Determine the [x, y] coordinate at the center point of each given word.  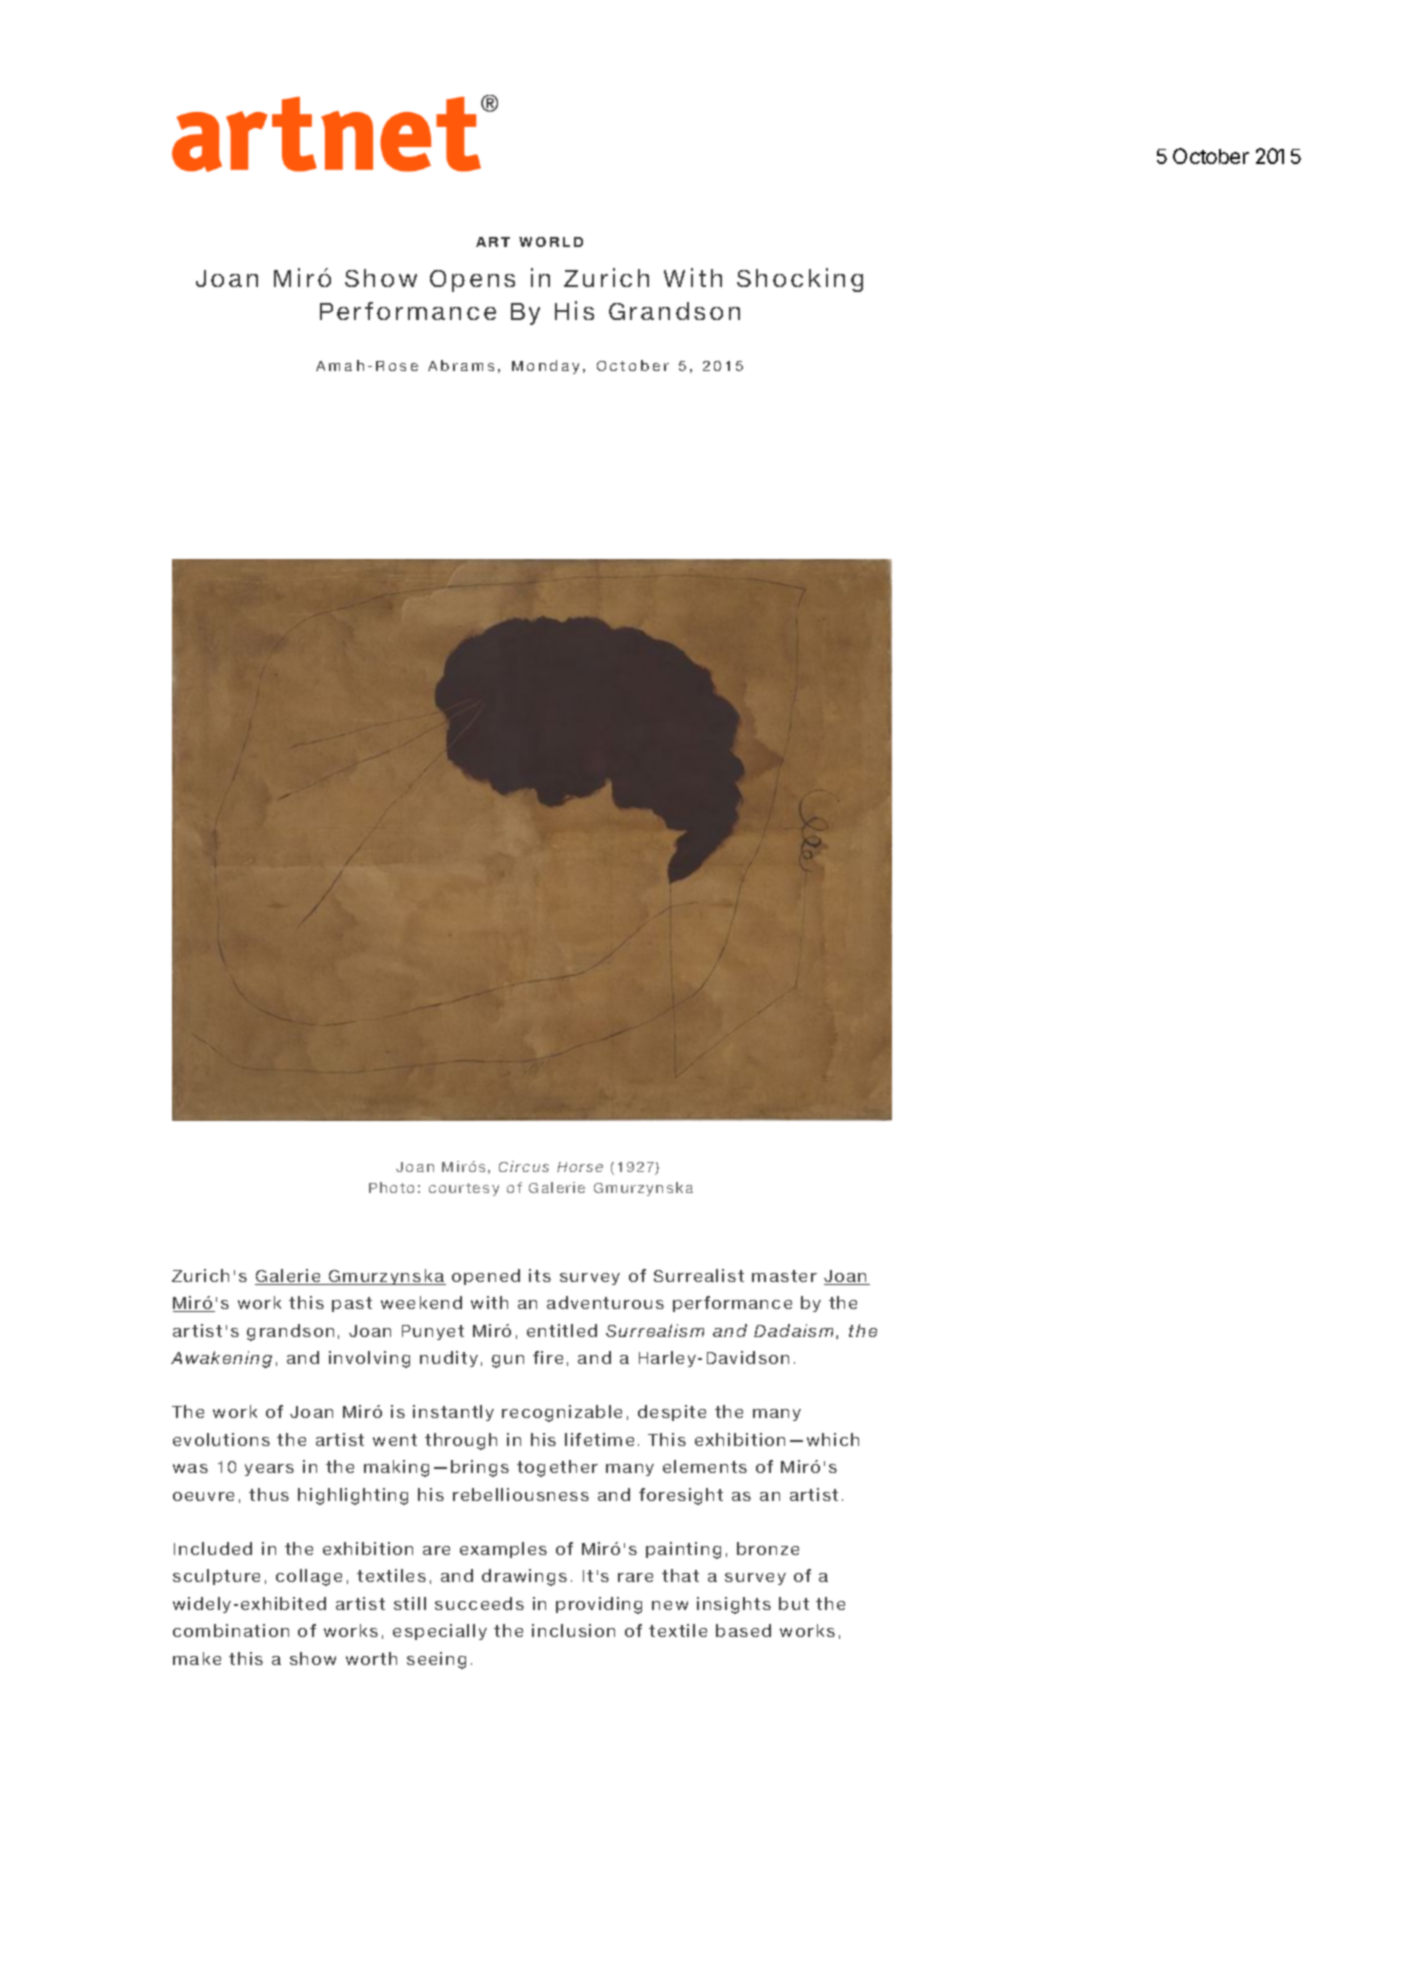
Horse [580, 1167]
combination [231, 1630]
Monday [545, 367]
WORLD [551, 242]
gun [508, 1361]
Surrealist [699, 1275]
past [352, 1304]
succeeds [479, 1603]
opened [486, 1277]
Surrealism [655, 1330]
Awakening [221, 1359]
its [540, 1275]
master [784, 1276]
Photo [391, 1187]
